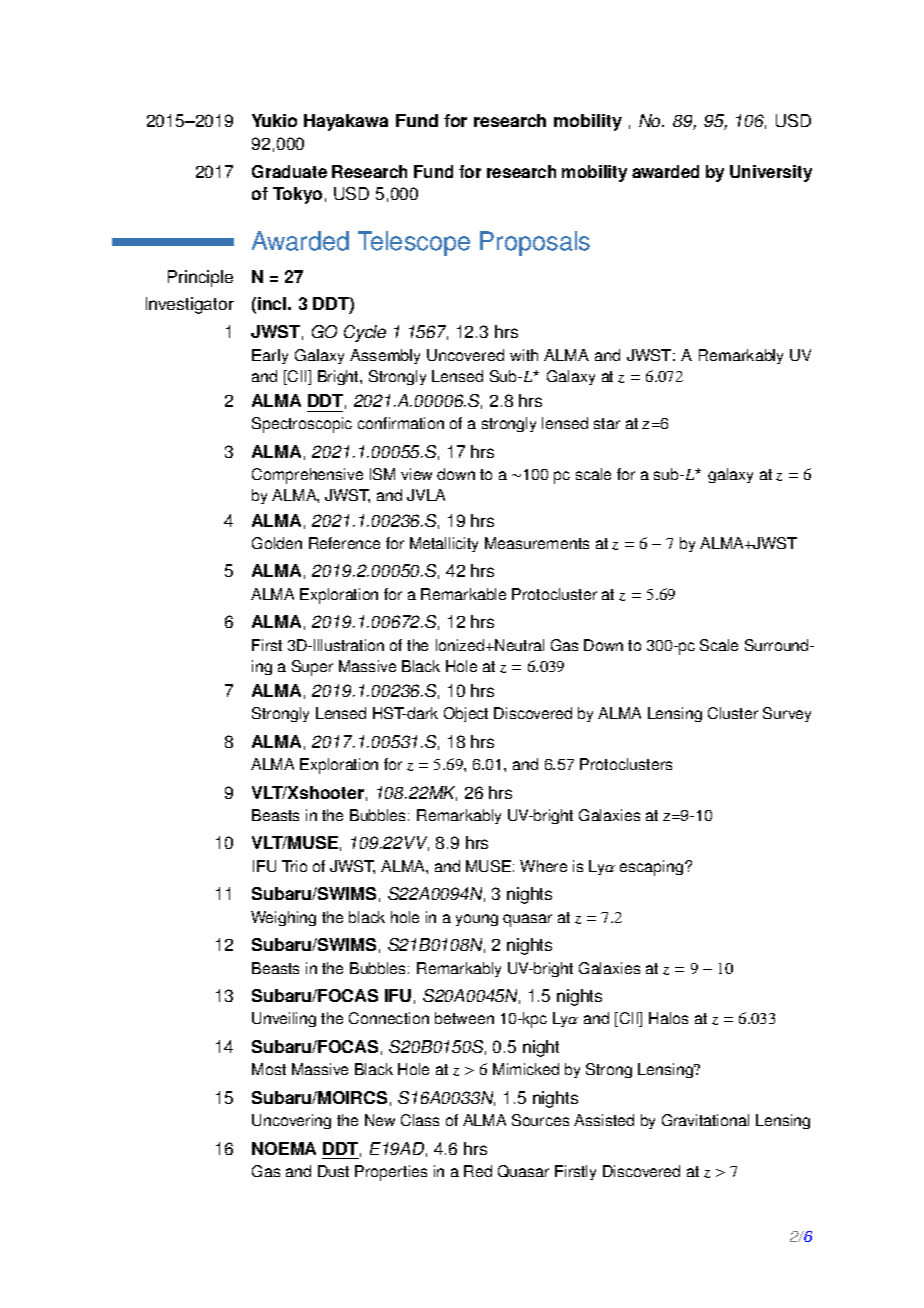  Describe the element at coordinates (705, 1120) in the image. I see `Gravitational` at that location.
